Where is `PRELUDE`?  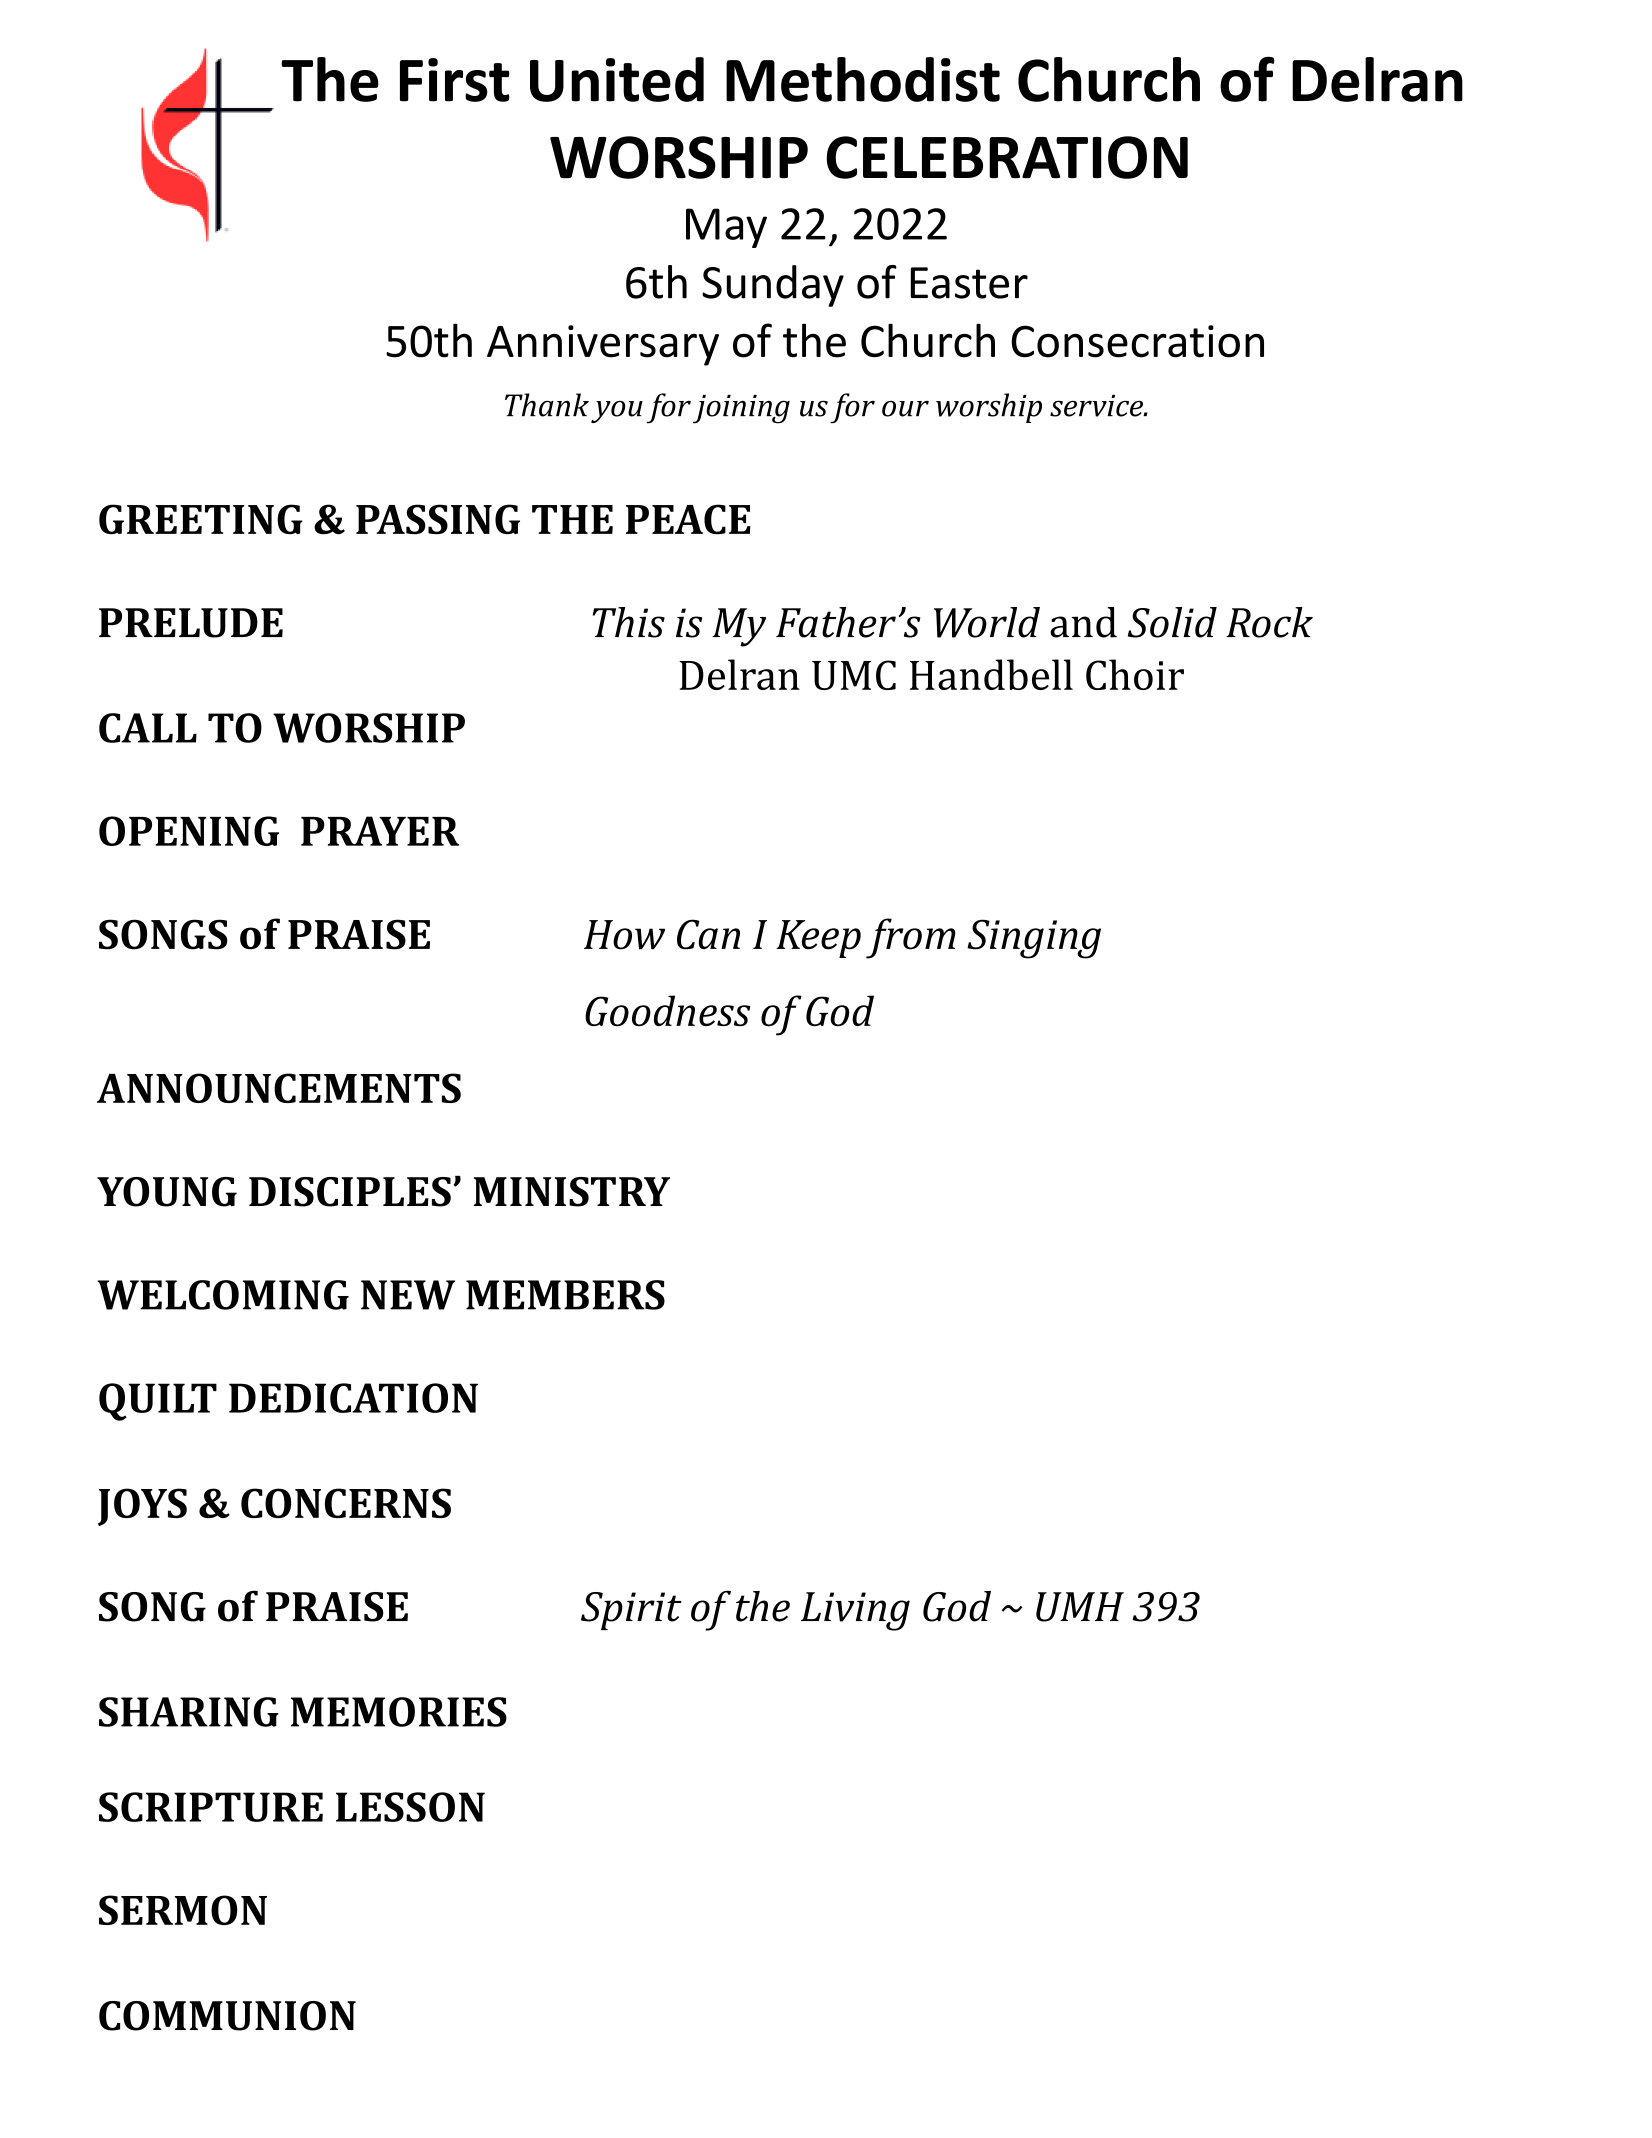
PRELUDE is located at coordinates (191, 623).
